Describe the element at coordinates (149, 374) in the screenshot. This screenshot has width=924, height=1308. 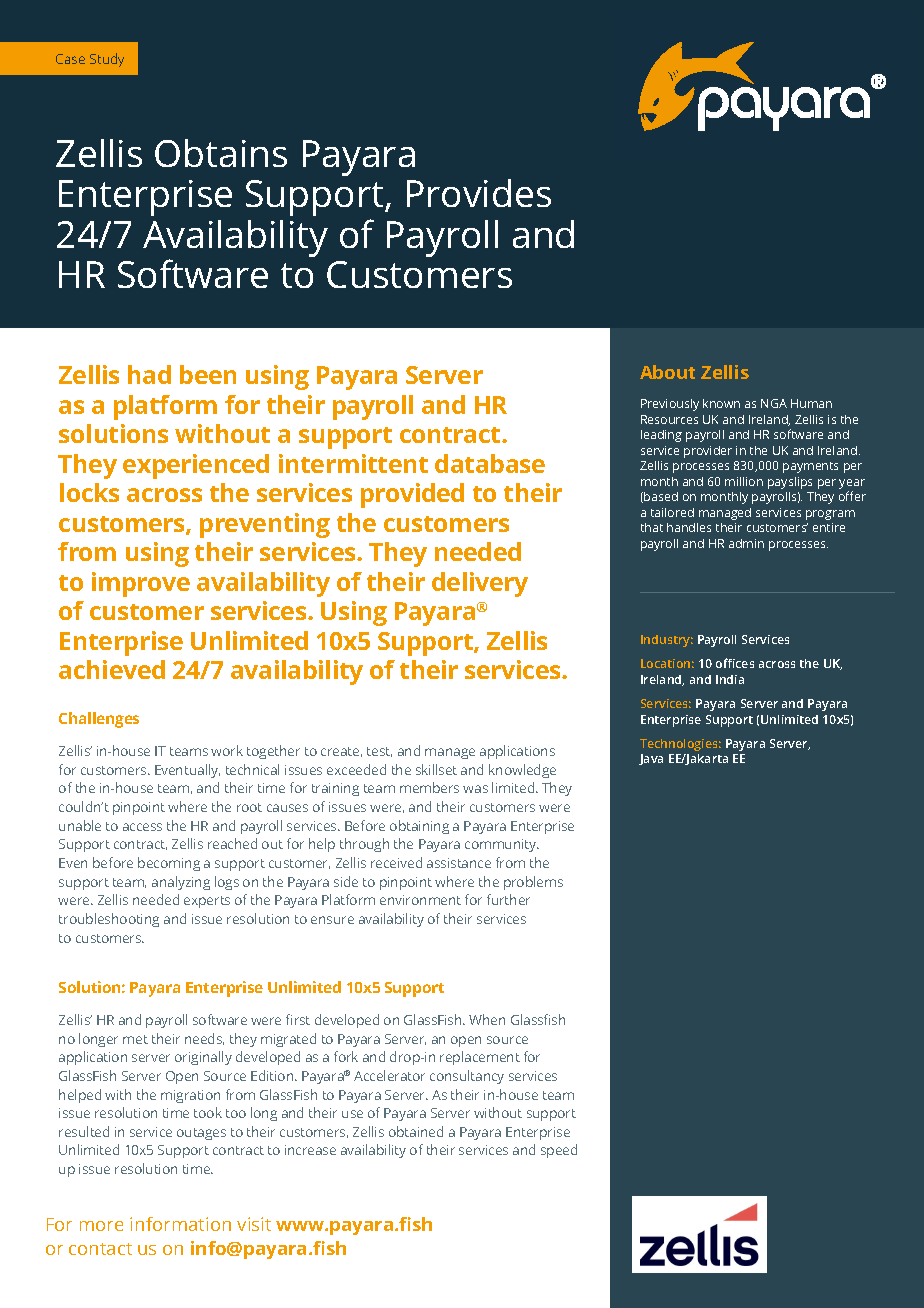
I see `had` at that location.
